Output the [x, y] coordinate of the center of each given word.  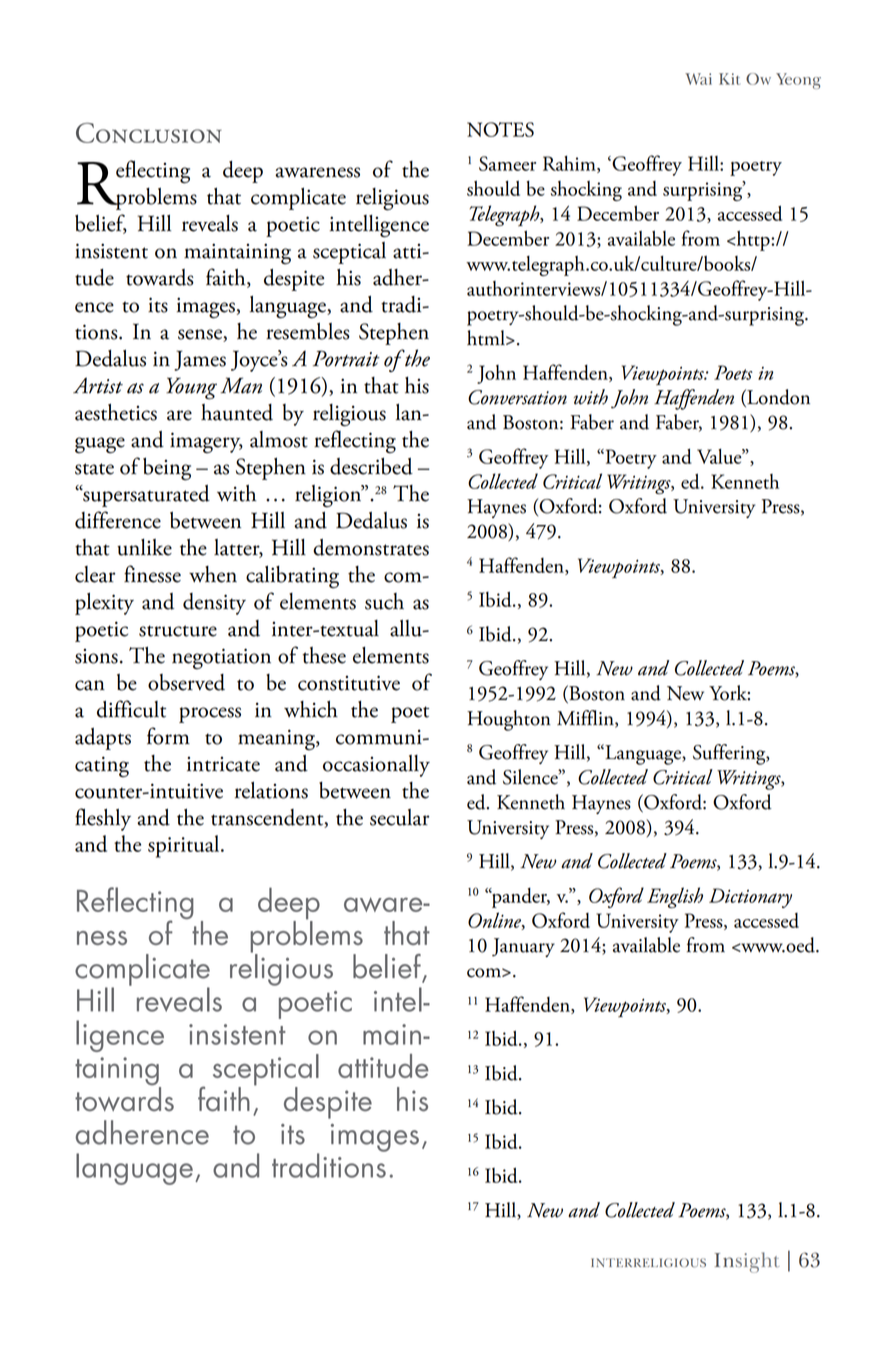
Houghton [509, 720]
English [675, 897]
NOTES [500, 129]
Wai [698, 79]
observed [186, 682]
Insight [747, 1262]
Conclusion [149, 133]
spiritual [185, 846]
